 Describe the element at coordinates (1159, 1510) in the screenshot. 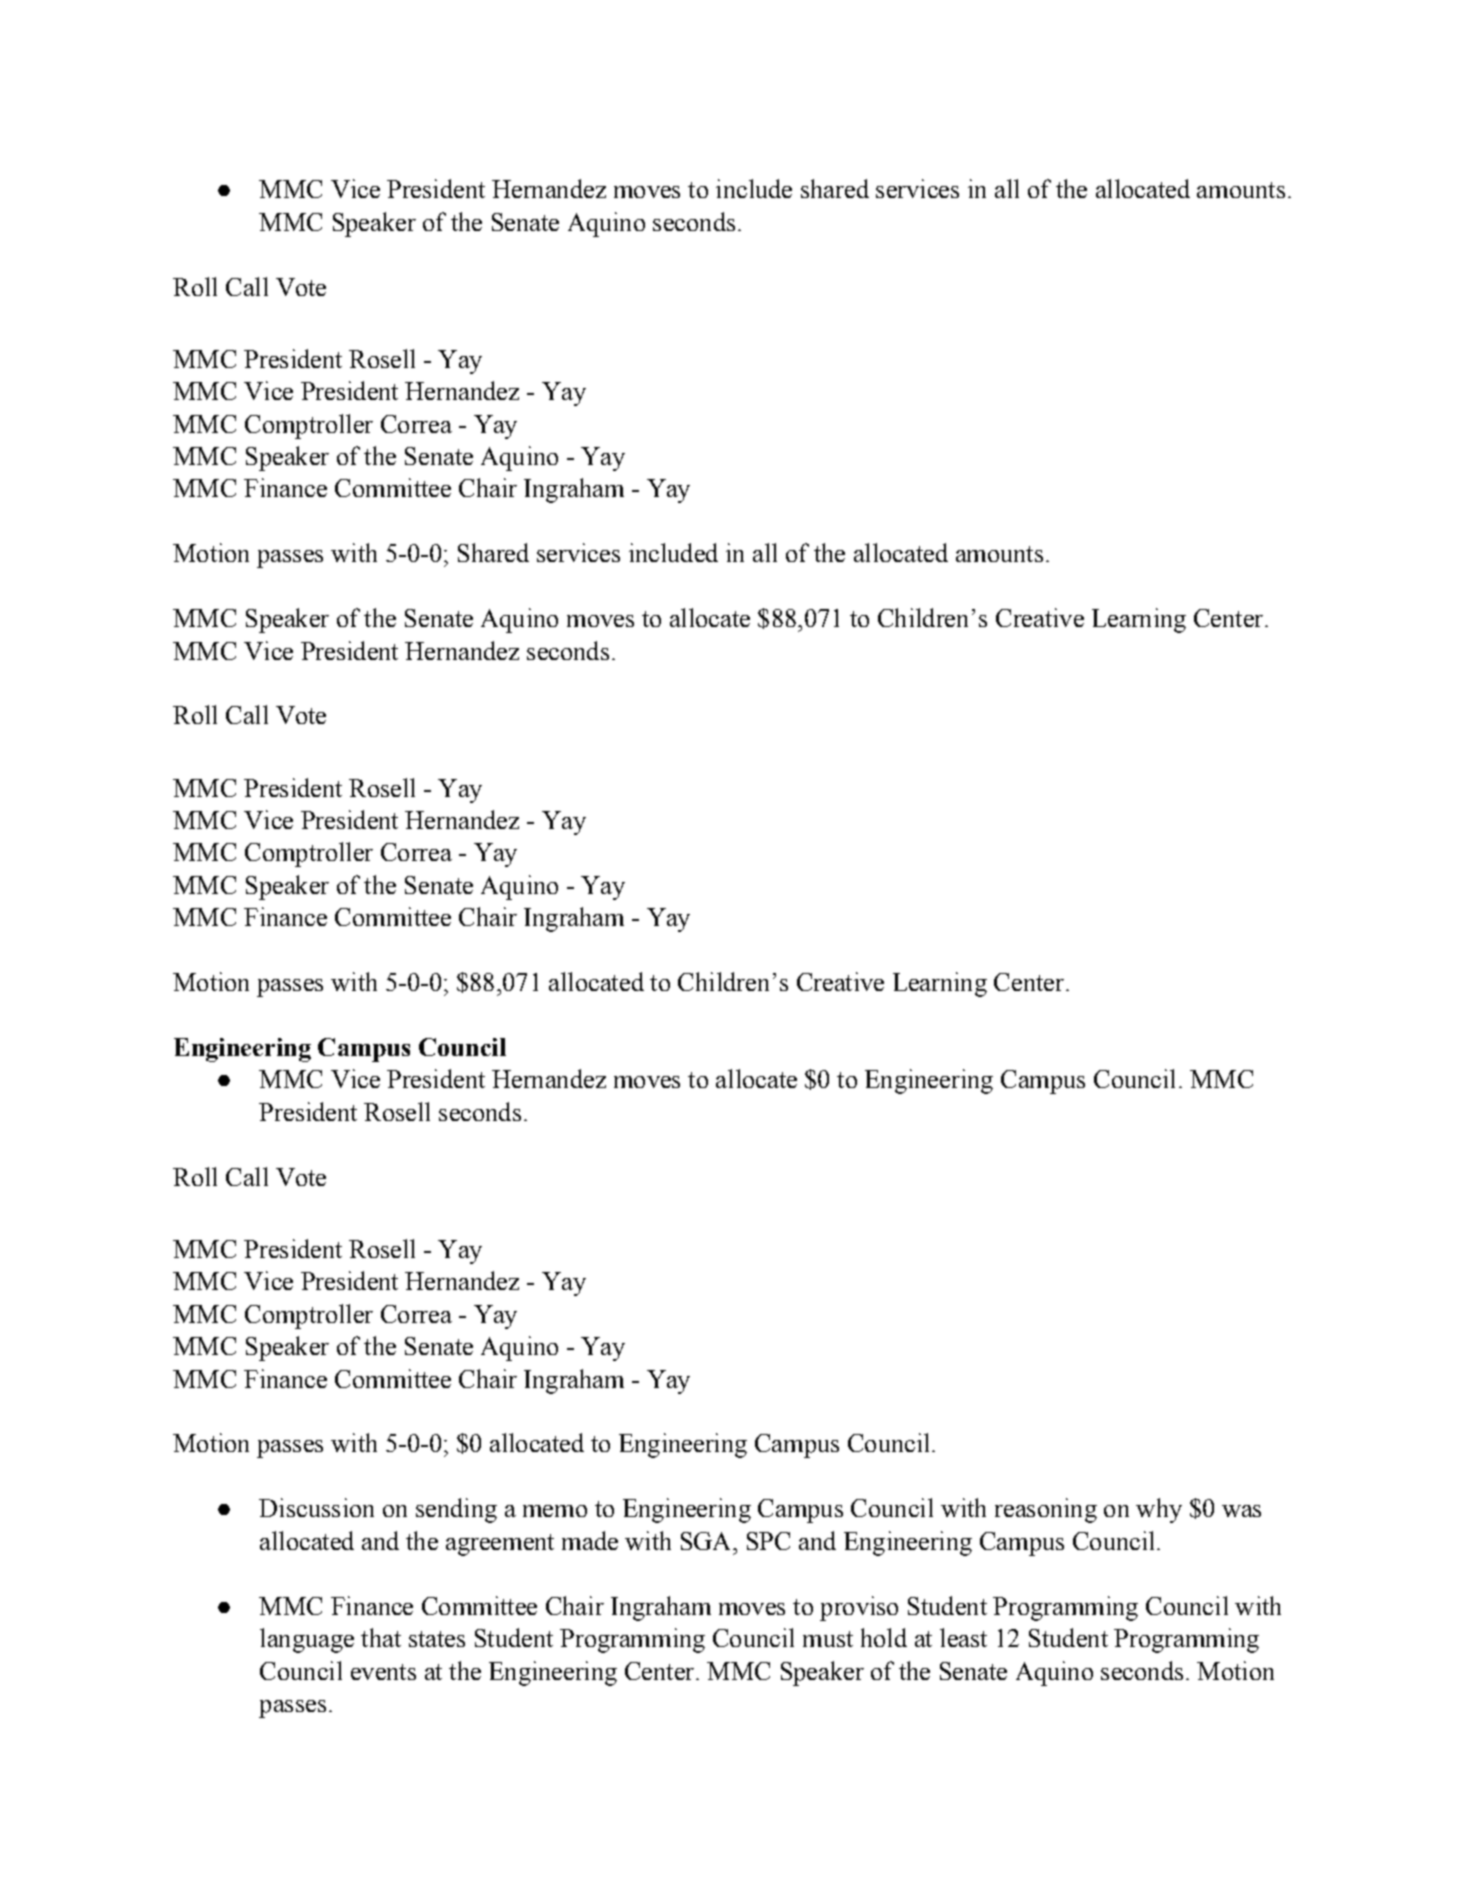

I see `why` at that location.
